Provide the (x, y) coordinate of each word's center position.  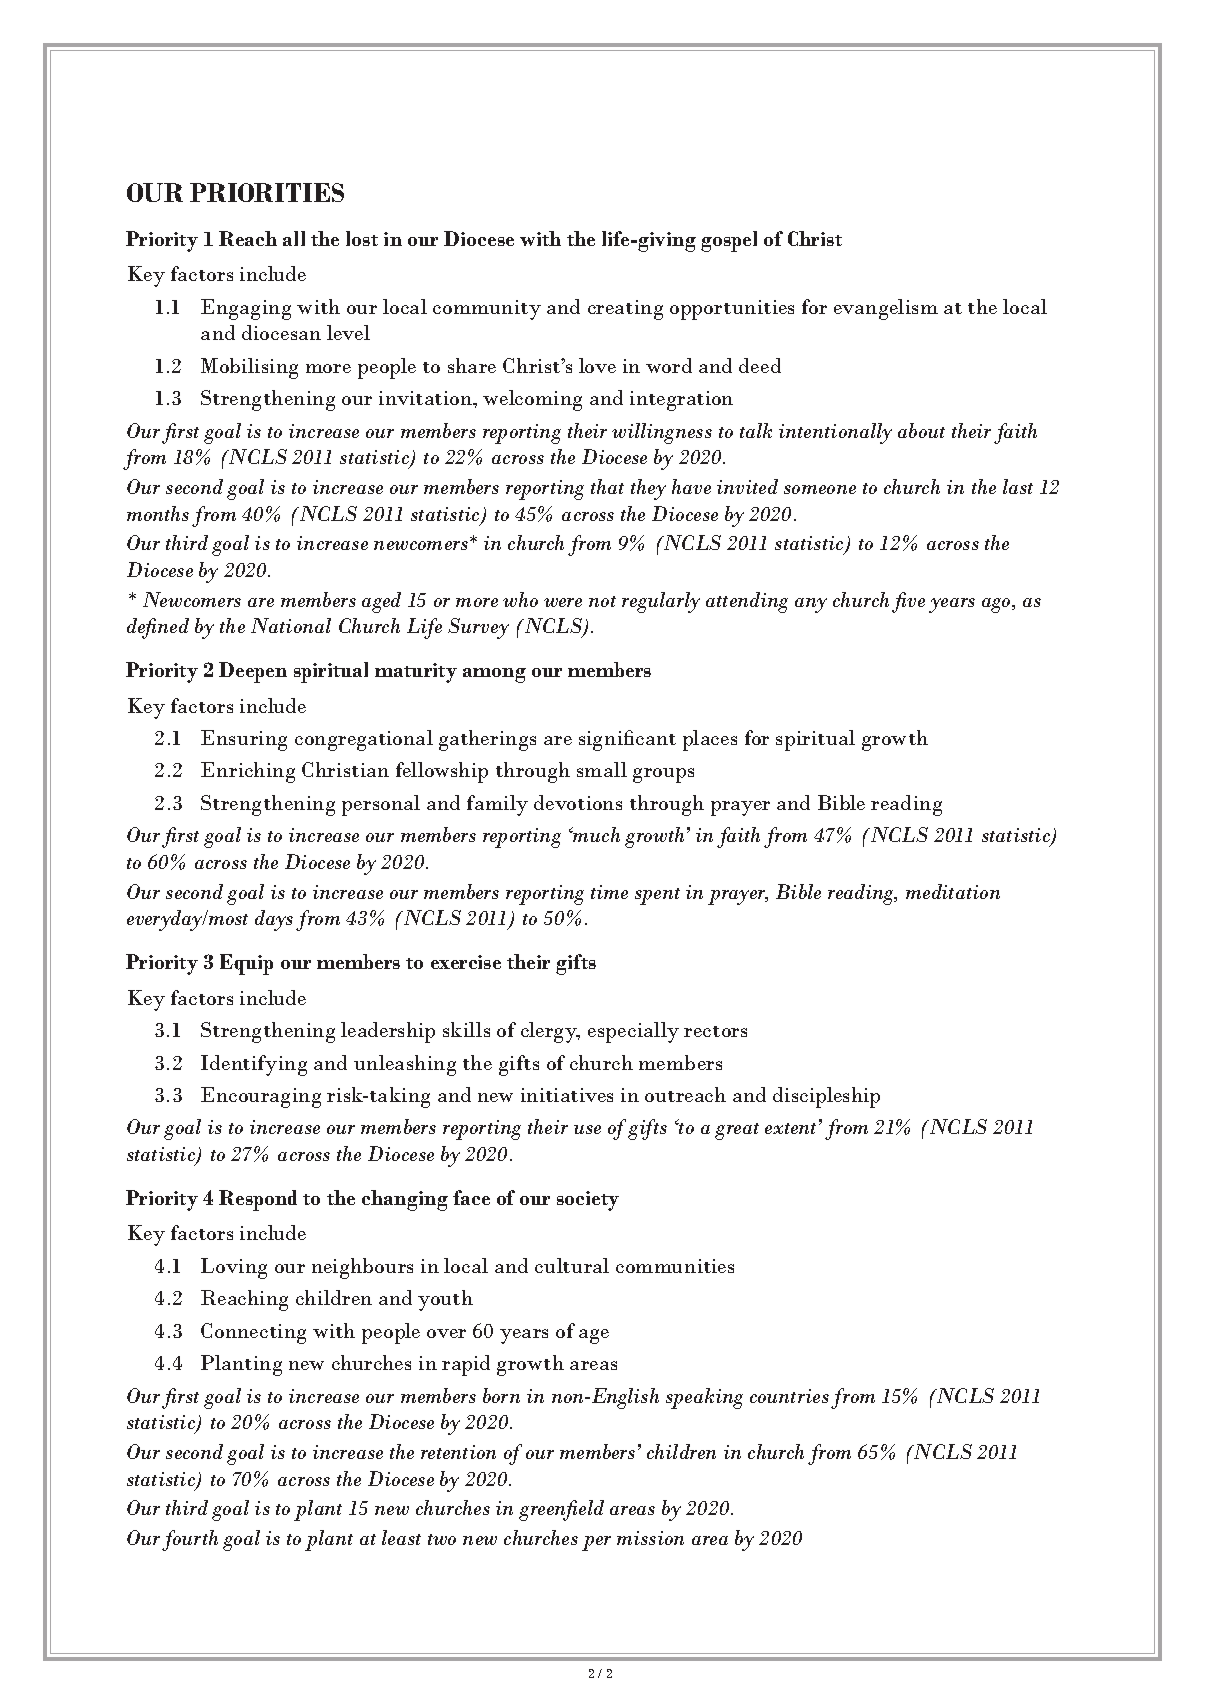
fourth (190, 1540)
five (908, 602)
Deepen (253, 672)
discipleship (826, 1097)
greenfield (561, 1510)
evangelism (886, 309)
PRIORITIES (267, 192)
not (602, 601)
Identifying (254, 1065)
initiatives (567, 1095)
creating (625, 310)
